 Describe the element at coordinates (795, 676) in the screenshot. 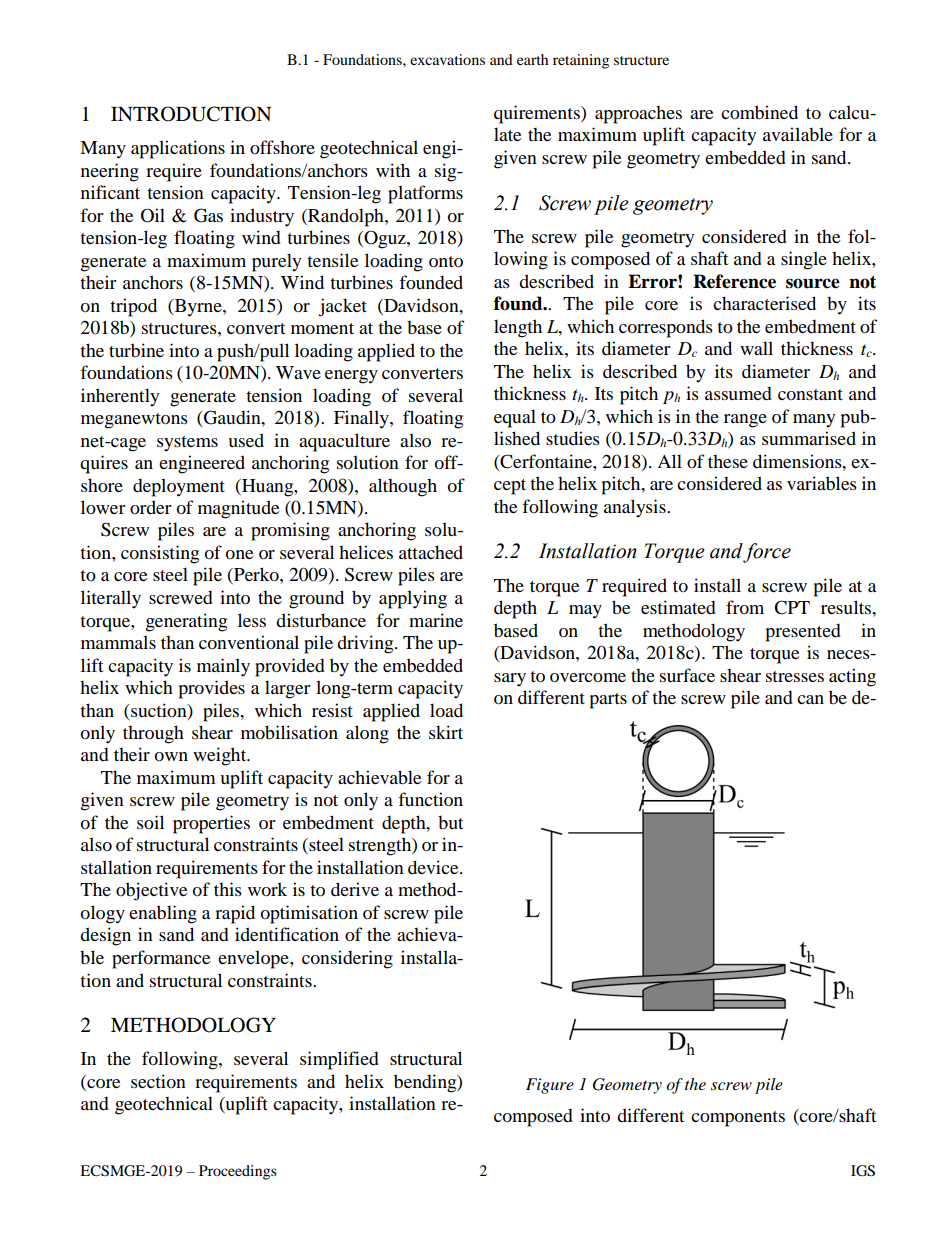

I see `stresses` at that location.
